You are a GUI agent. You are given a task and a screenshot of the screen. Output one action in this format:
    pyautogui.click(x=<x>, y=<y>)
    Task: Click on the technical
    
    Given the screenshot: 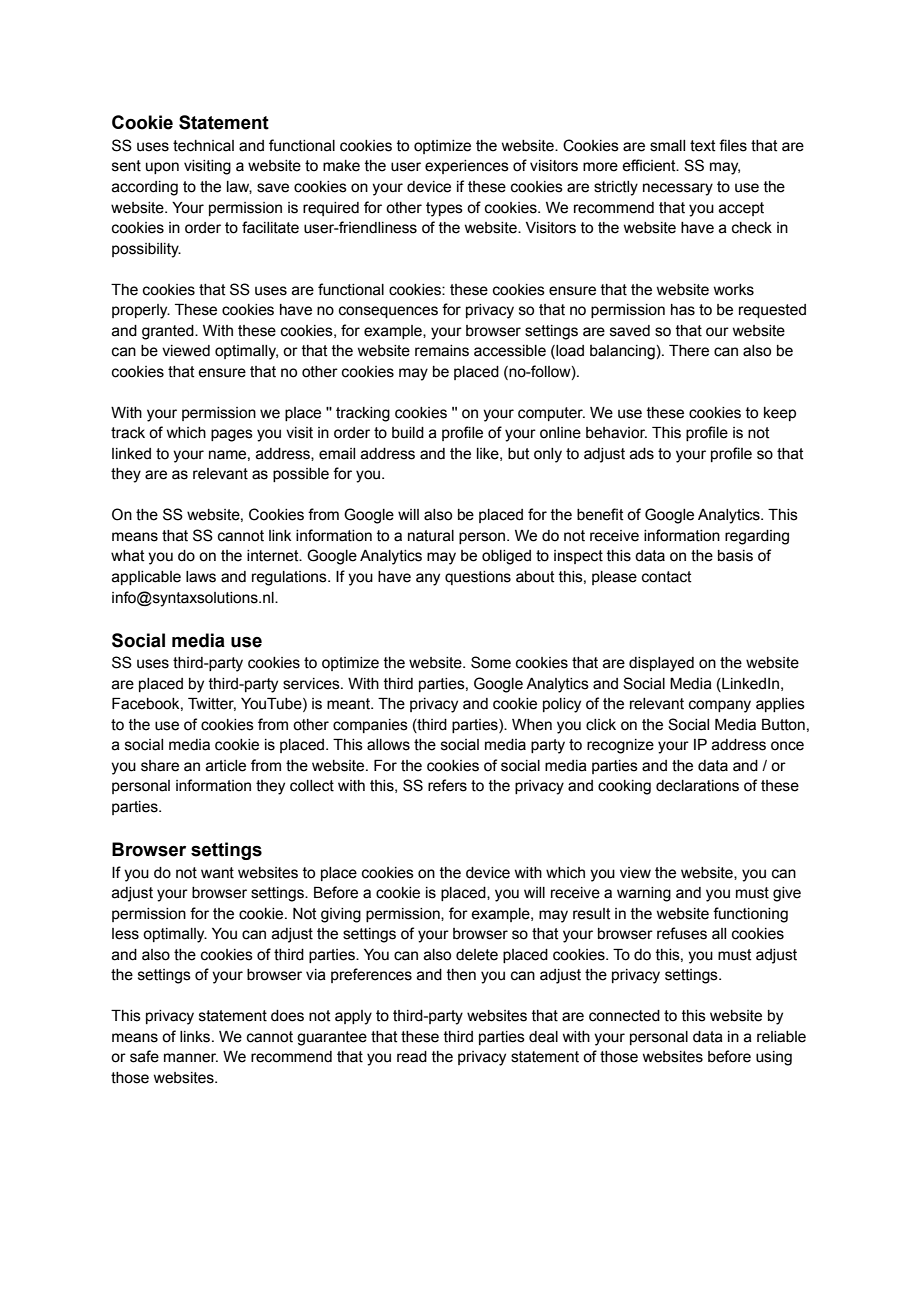 What is the action you would take?
    pyautogui.click(x=203, y=146)
